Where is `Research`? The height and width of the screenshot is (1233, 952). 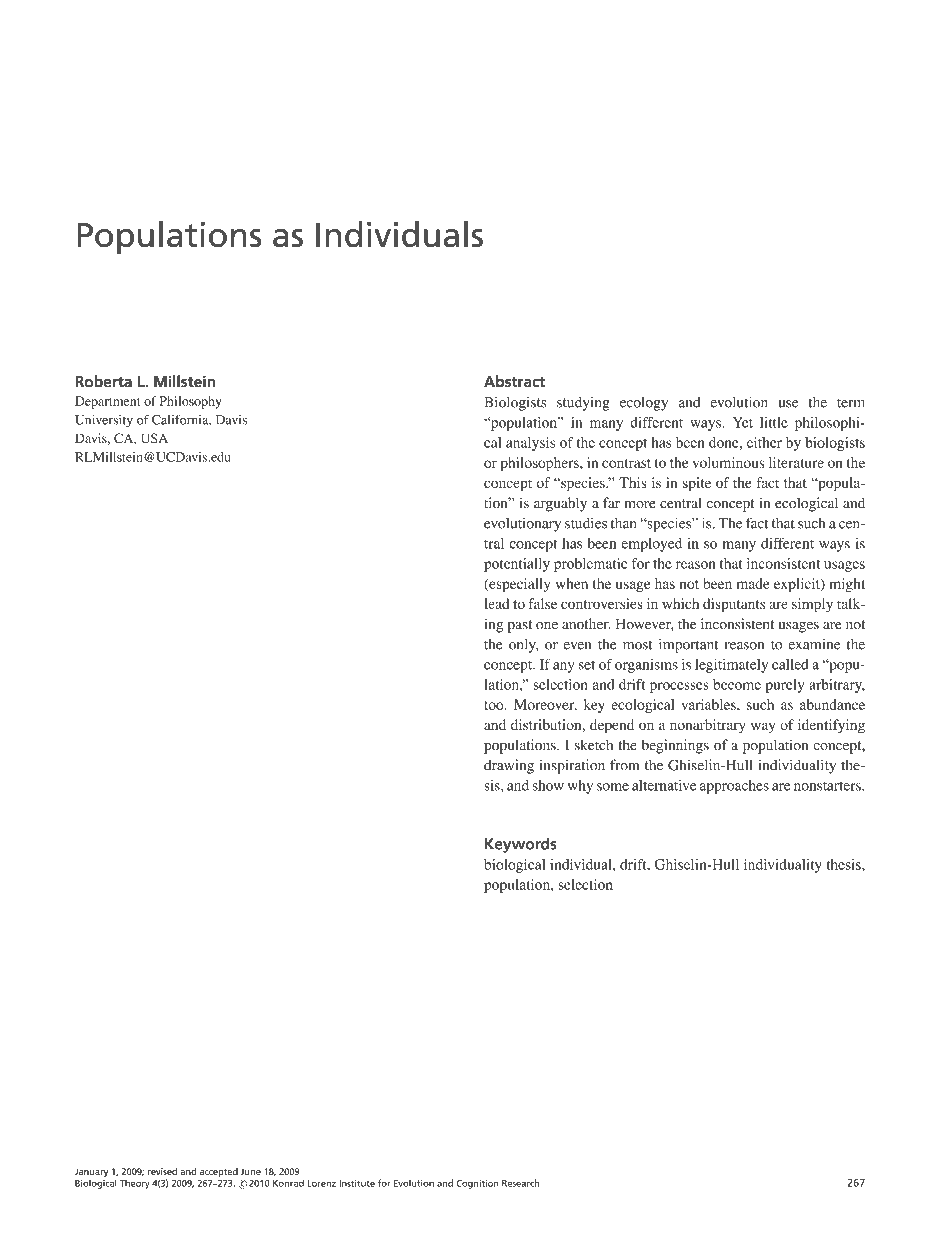 Research is located at coordinates (521, 1183).
